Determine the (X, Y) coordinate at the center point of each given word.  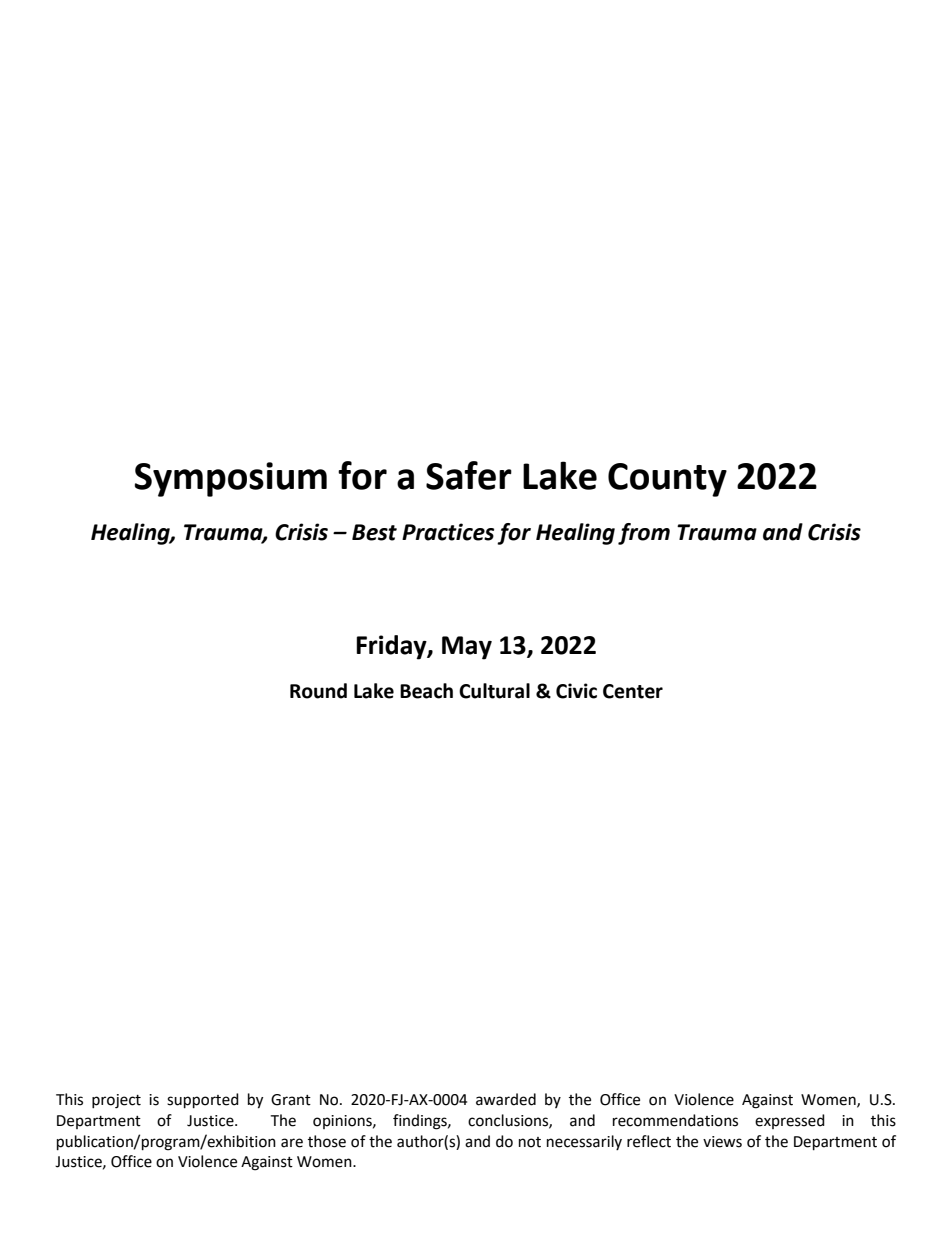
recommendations (675, 1120)
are (292, 1143)
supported (203, 1101)
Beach (426, 691)
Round (318, 691)
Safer (469, 475)
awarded (506, 1099)
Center (633, 691)
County (667, 480)
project (116, 1101)
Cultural (494, 691)
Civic (576, 691)
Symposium (230, 479)
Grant (291, 1100)
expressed (790, 1121)
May (467, 648)
